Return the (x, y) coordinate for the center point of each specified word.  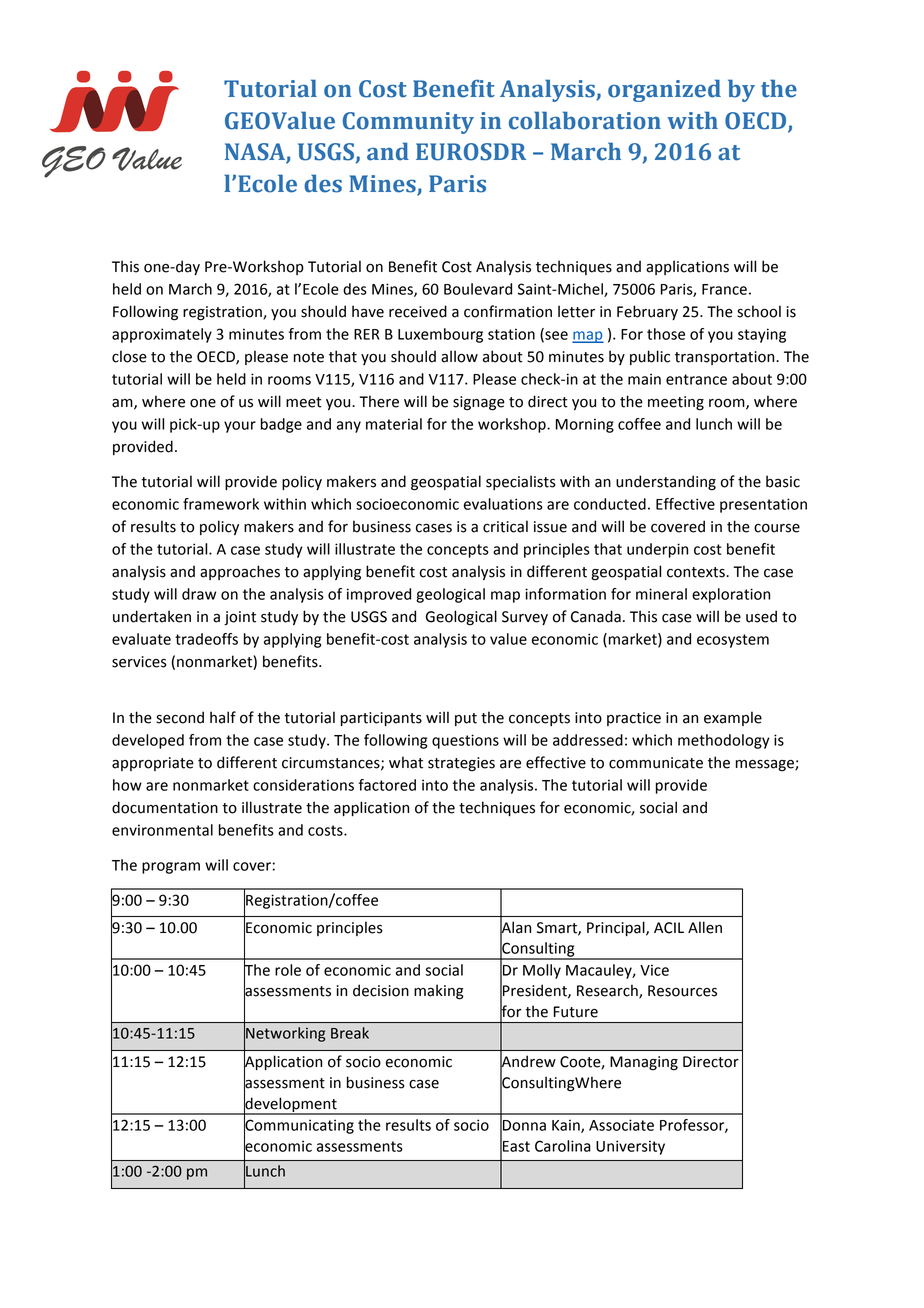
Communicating (299, 1126)
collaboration (585, 120)
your (240, 427)
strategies (461, 764)
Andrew (528, 1061)
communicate (656, 763)
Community (408, 123)
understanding (666, 483)
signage (479, 403)
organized (664, 90)
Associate (621, 1125)
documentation (165, 807)
